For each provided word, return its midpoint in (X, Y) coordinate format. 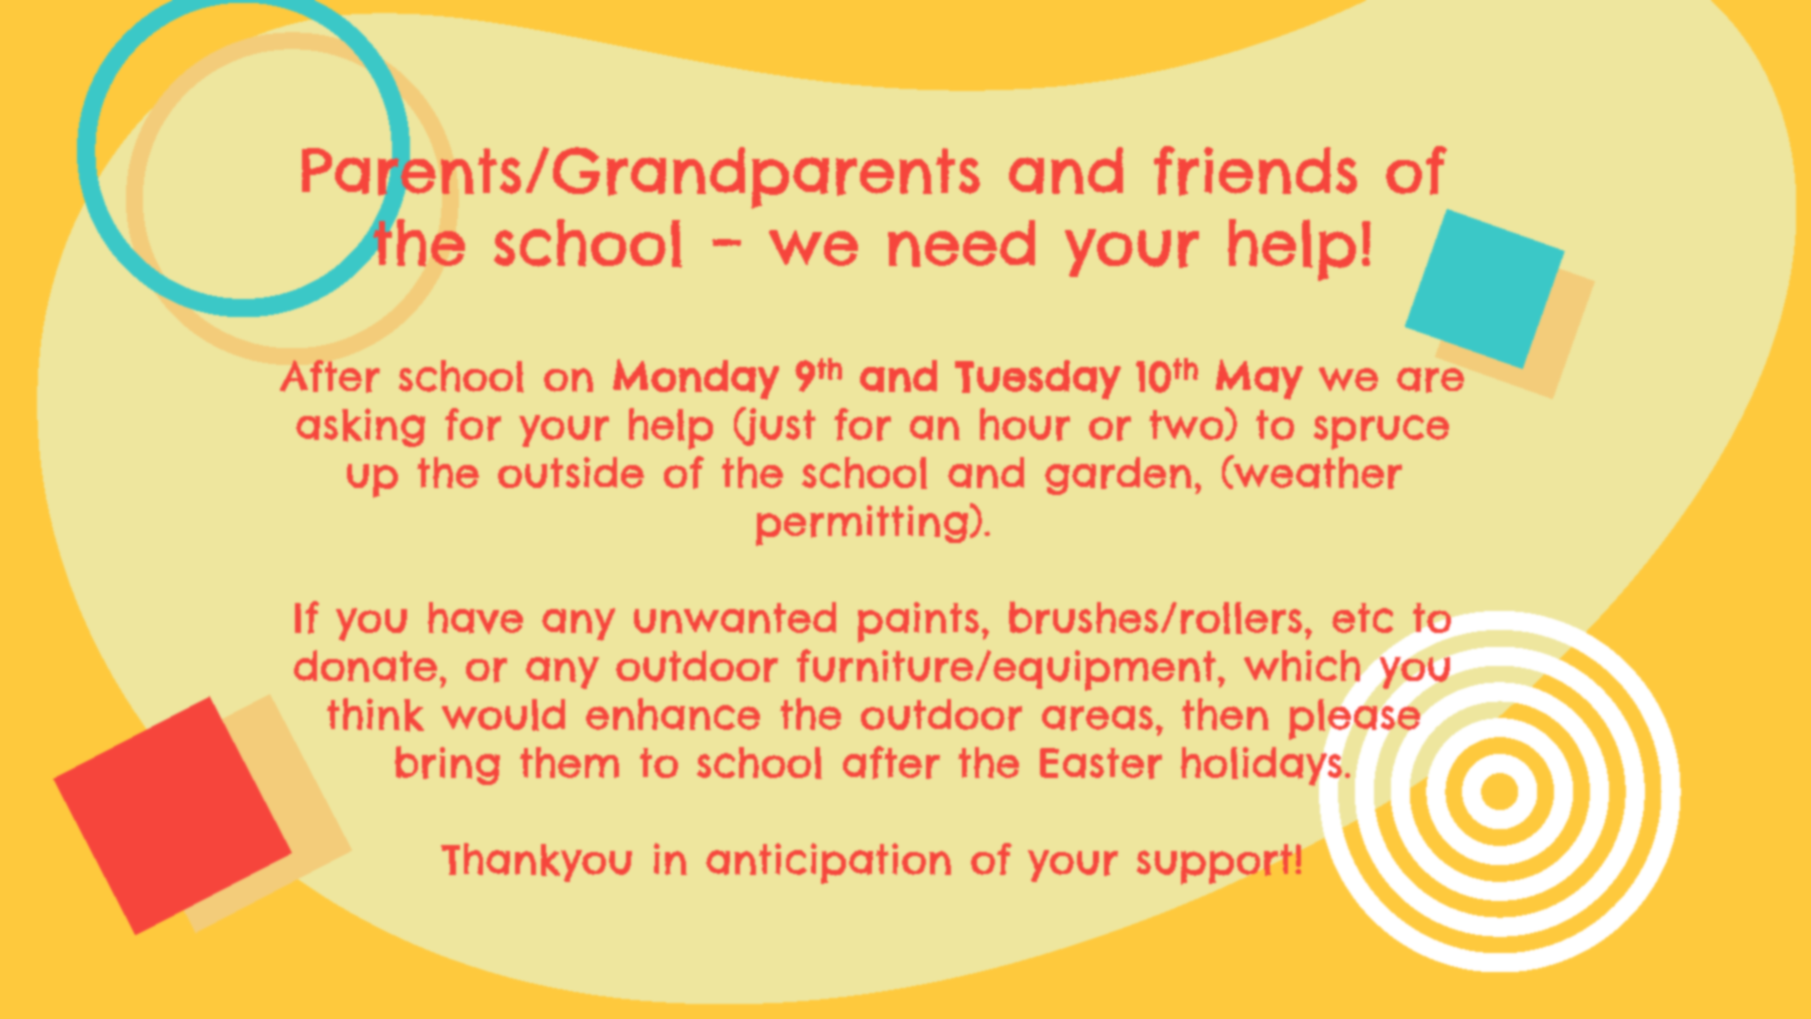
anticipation (828, 863)
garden (1118, 476)
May (1259, 379)
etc (1362, 618)
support (1215, 864)
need (961, 243)
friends (1255, 171)
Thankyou (536, 862)
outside (571, 472)
